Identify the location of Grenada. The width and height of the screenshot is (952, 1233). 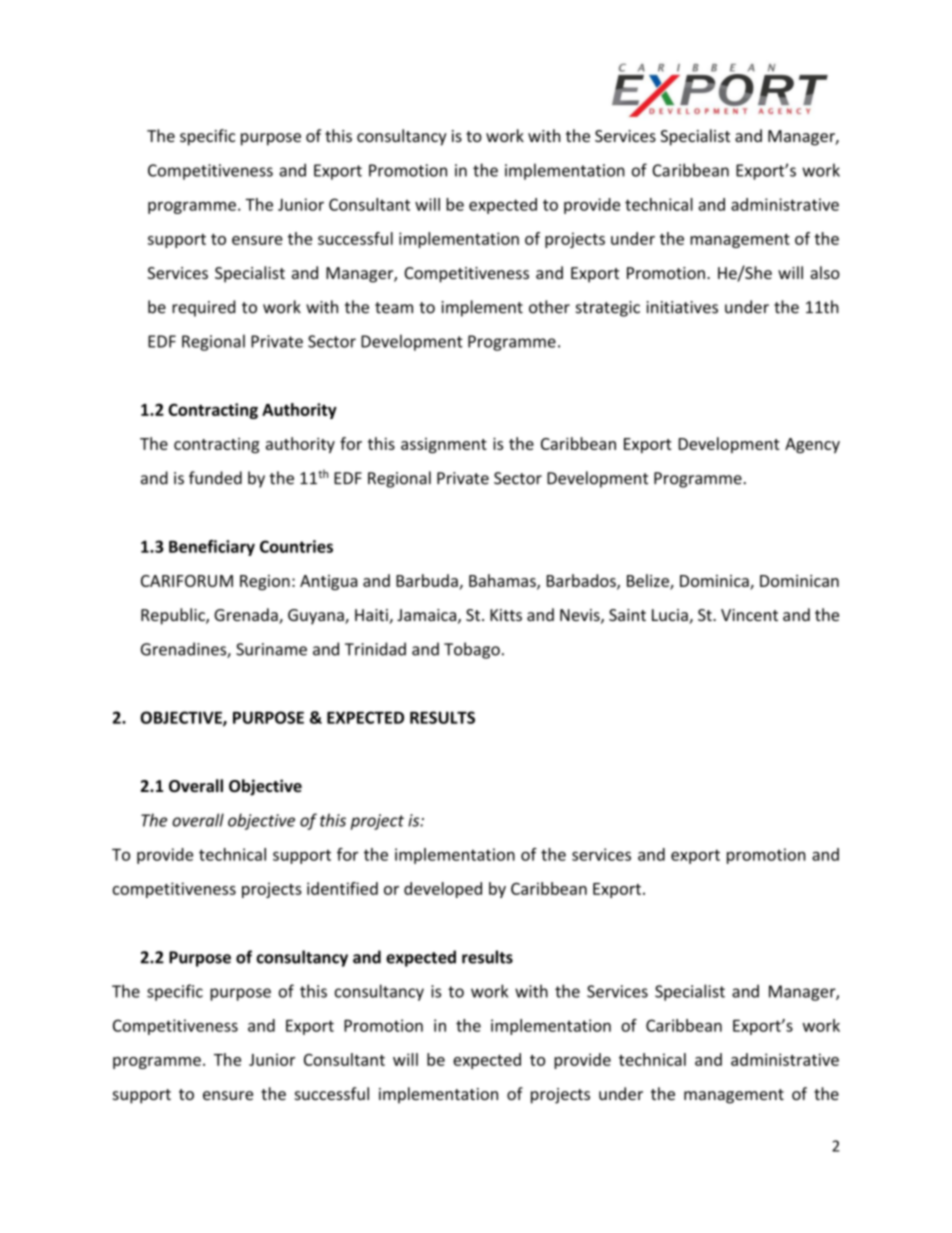
(247, 616).
